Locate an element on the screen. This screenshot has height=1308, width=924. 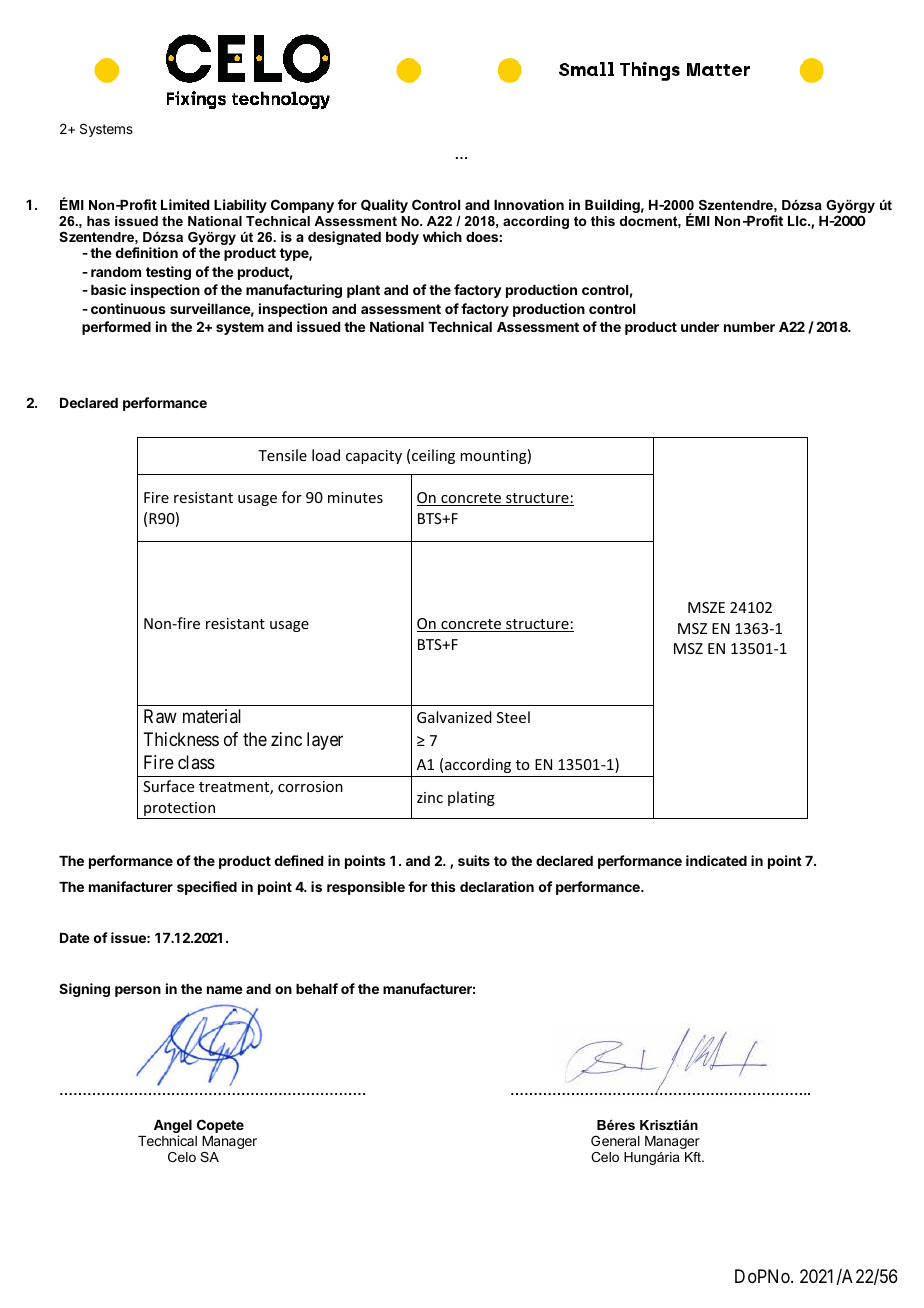
Angel is located at coordinates (173, 1128).
